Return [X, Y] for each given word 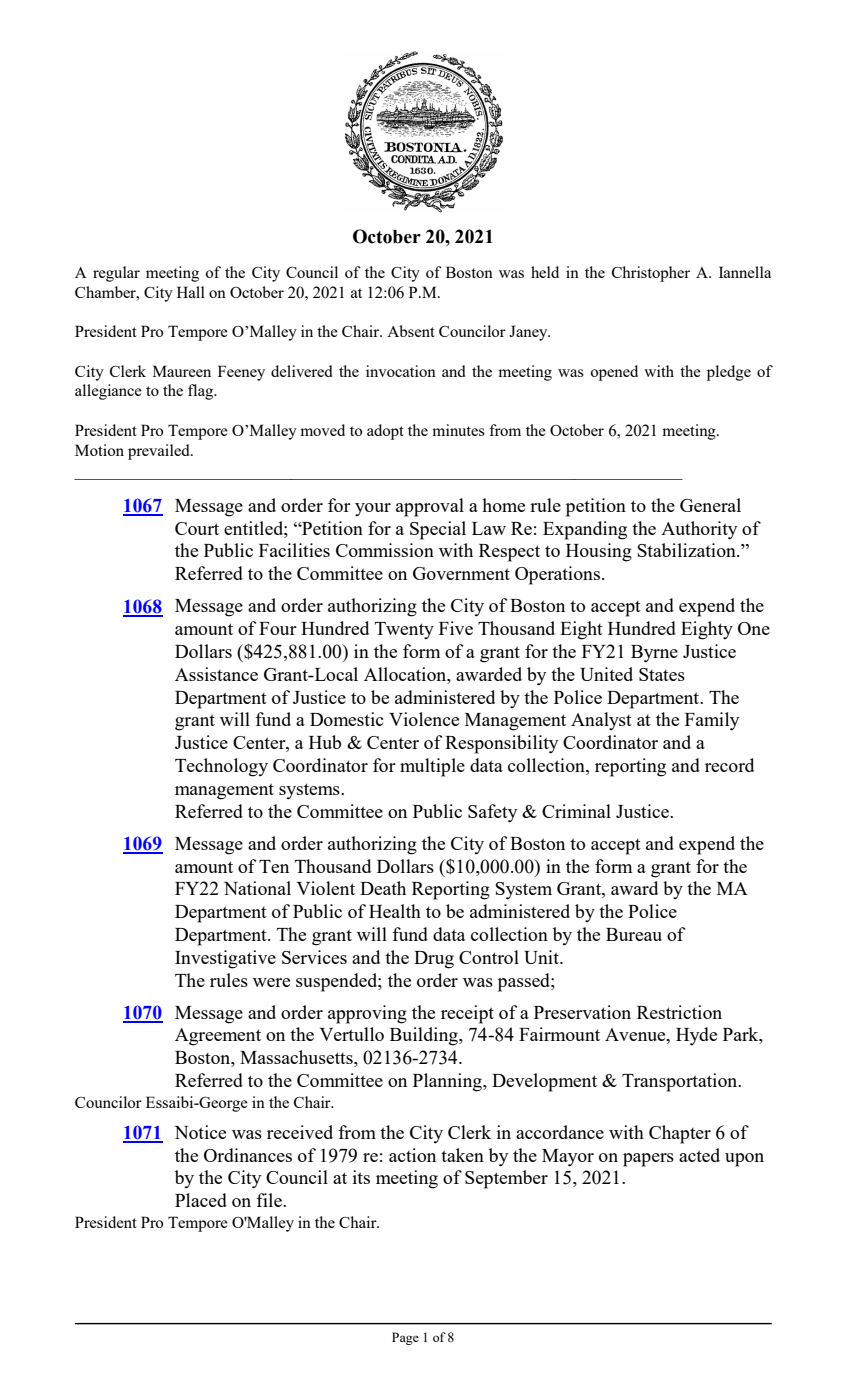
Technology [221, 767]
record [729, 765]
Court [197, 528]
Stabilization [687, 550]
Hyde [696, 1036]
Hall [191, 292]
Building [425, 1036]
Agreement [218, 1037]
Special [438, 530]
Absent [411, 331]
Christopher [651, 274]
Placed [201, 1200]
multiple [432, 767]
